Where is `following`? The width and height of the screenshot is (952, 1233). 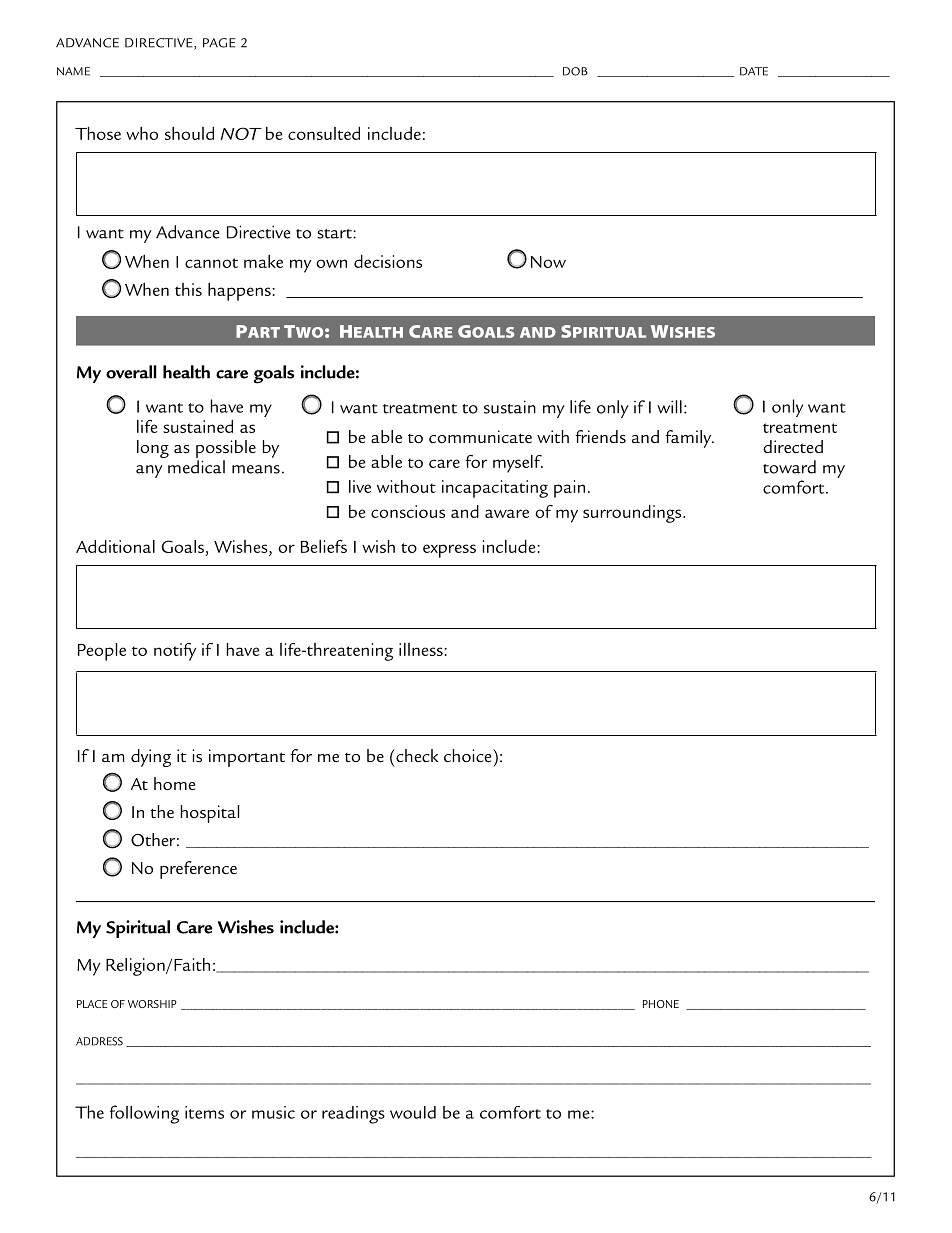
following is located at coordinates (144, 1114).
